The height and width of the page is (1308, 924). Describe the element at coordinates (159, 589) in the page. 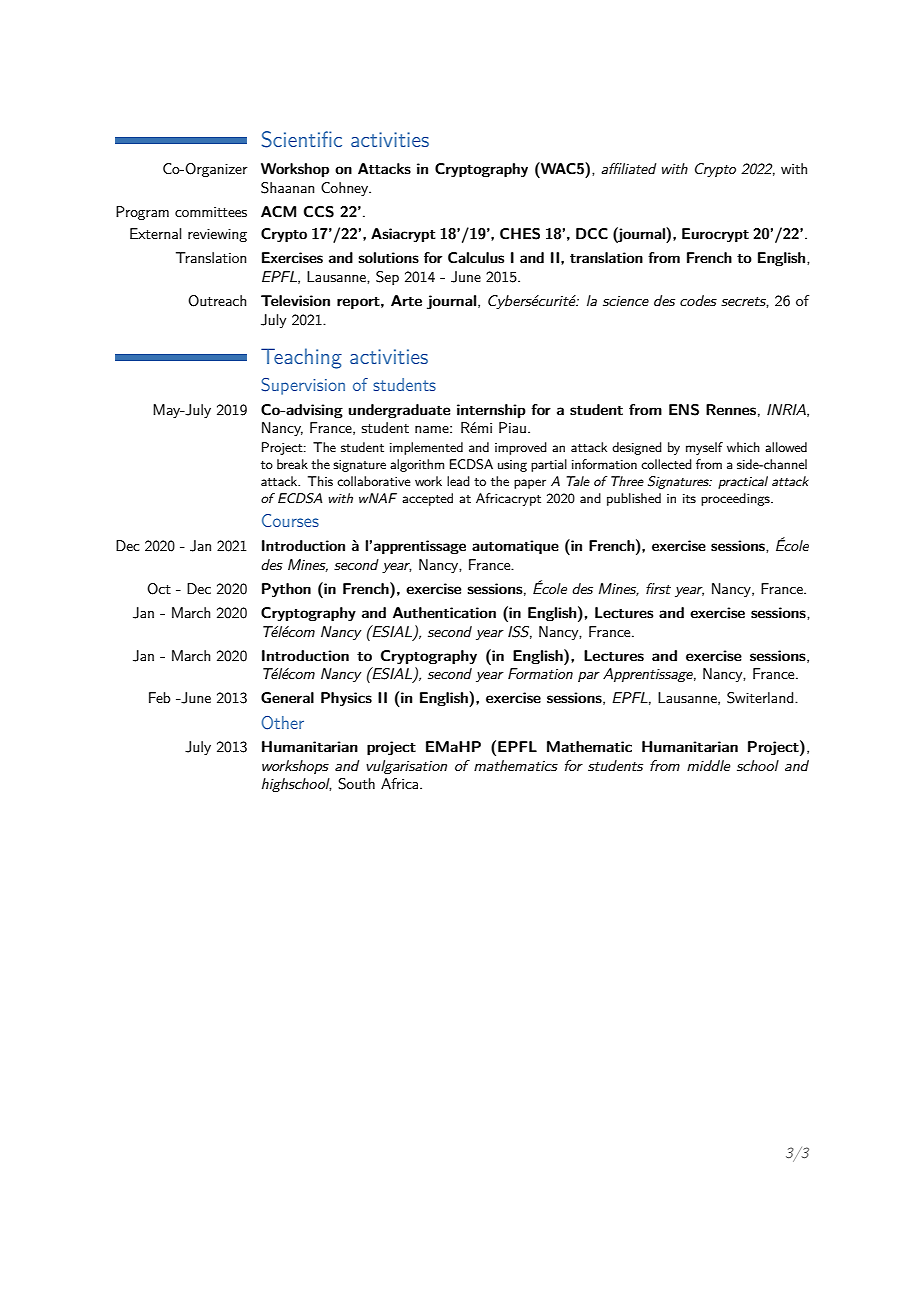

I see `Oct` at that location.
